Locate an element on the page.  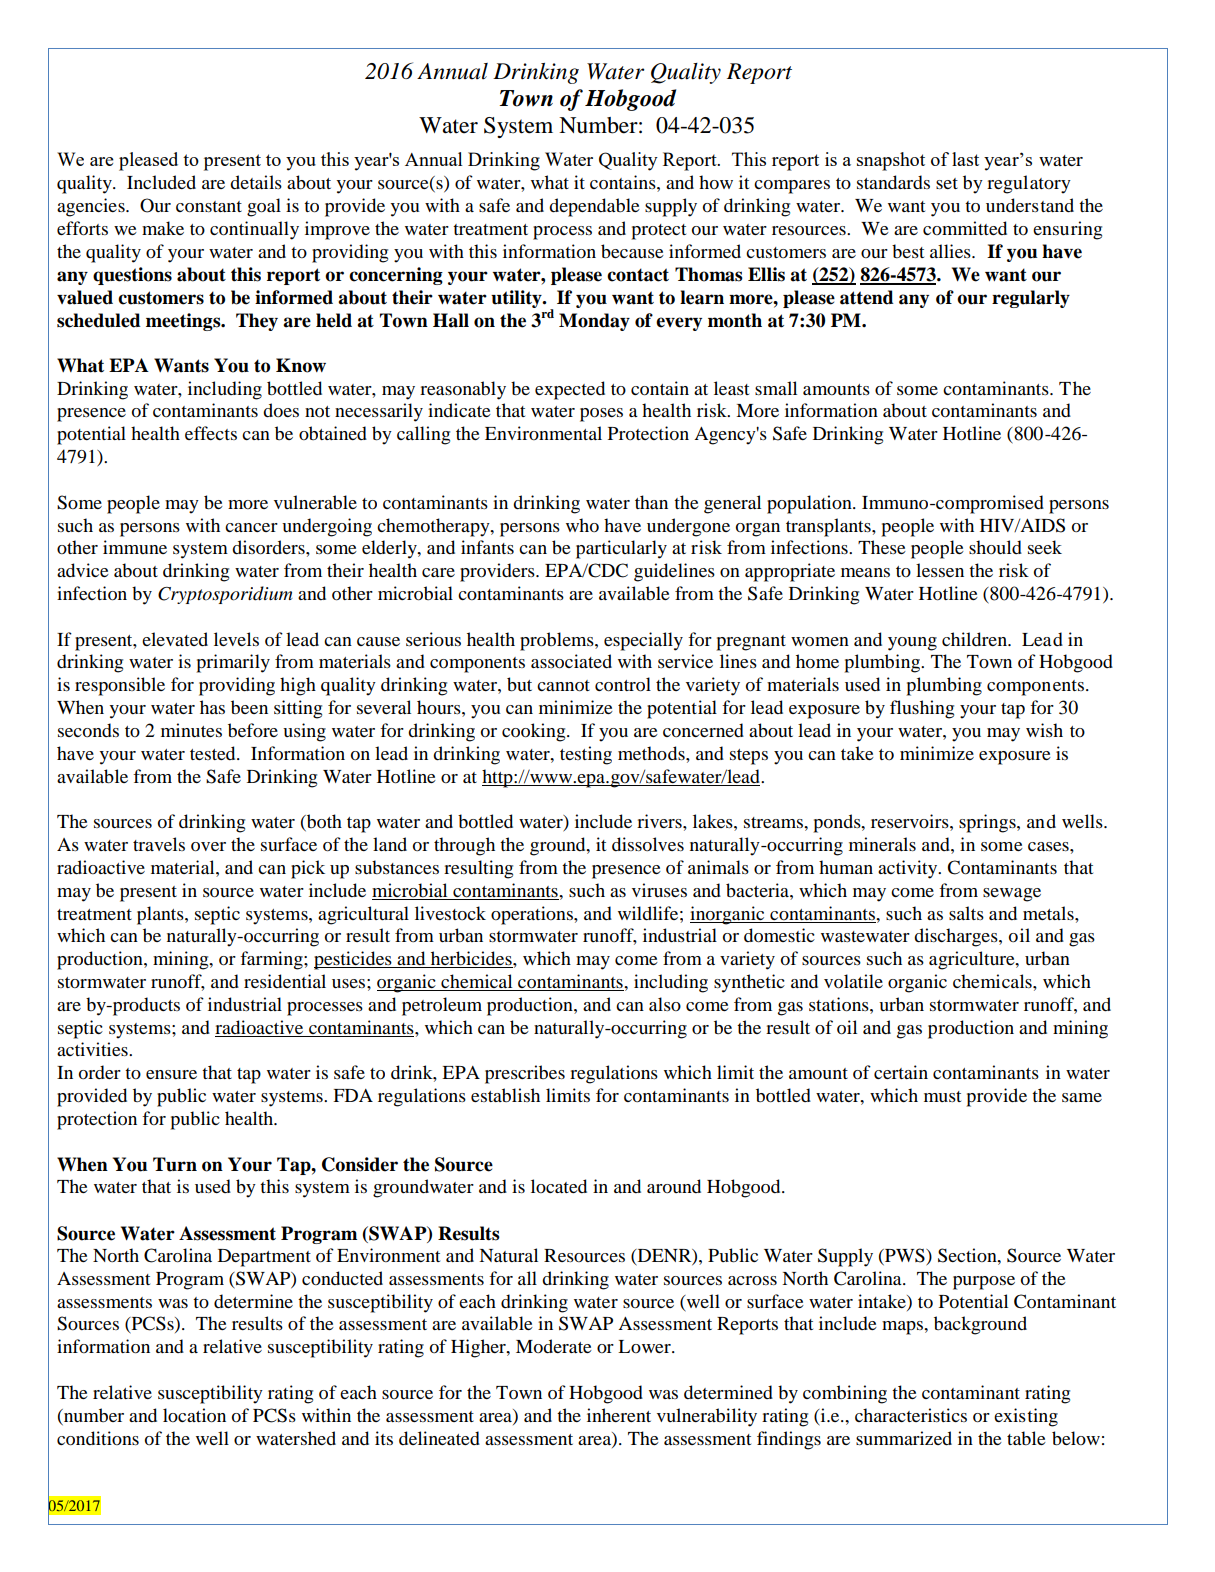
set is located at coordinates (947, 183).
